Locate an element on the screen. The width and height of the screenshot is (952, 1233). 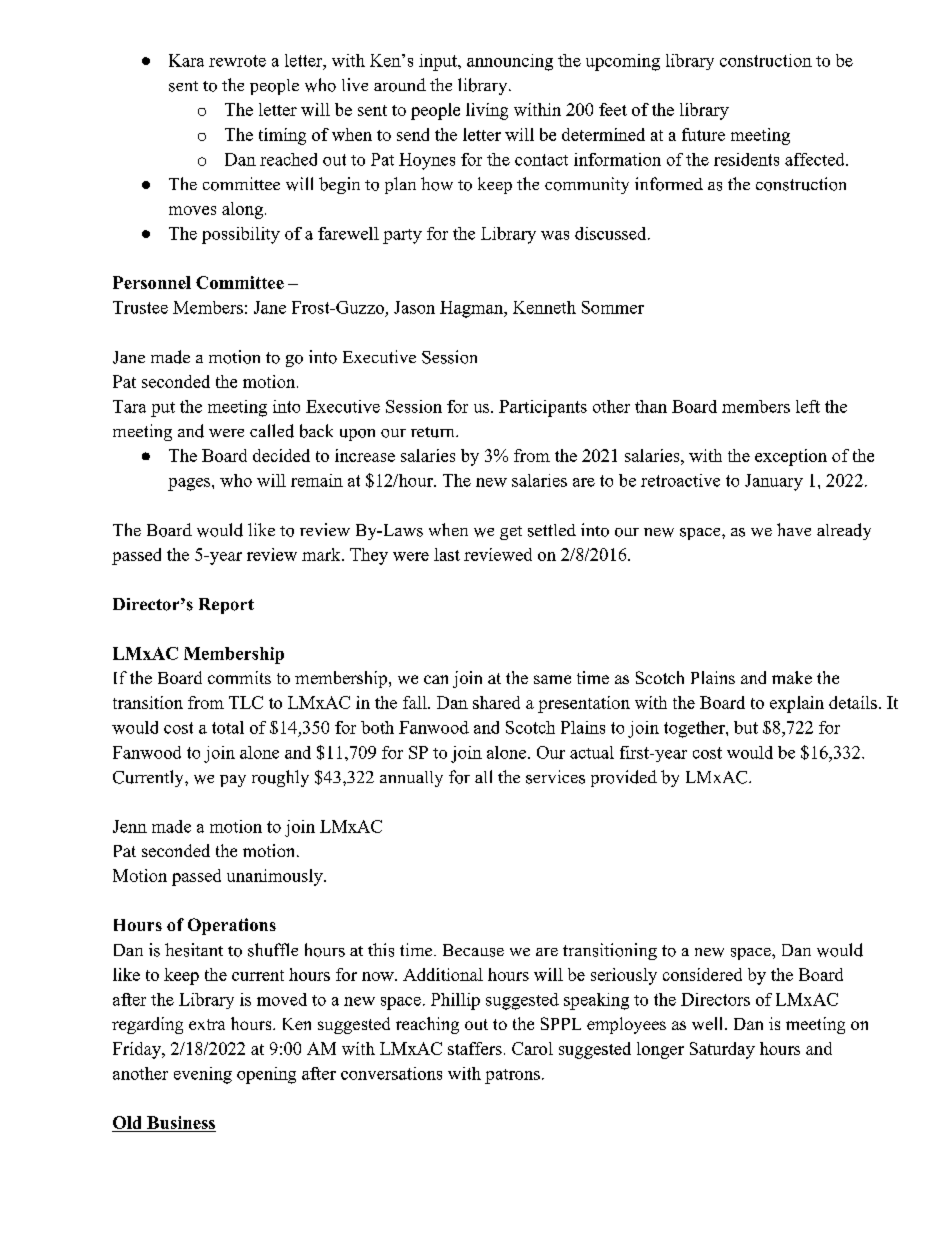
Personnel is located at coordinates (152, 282).
